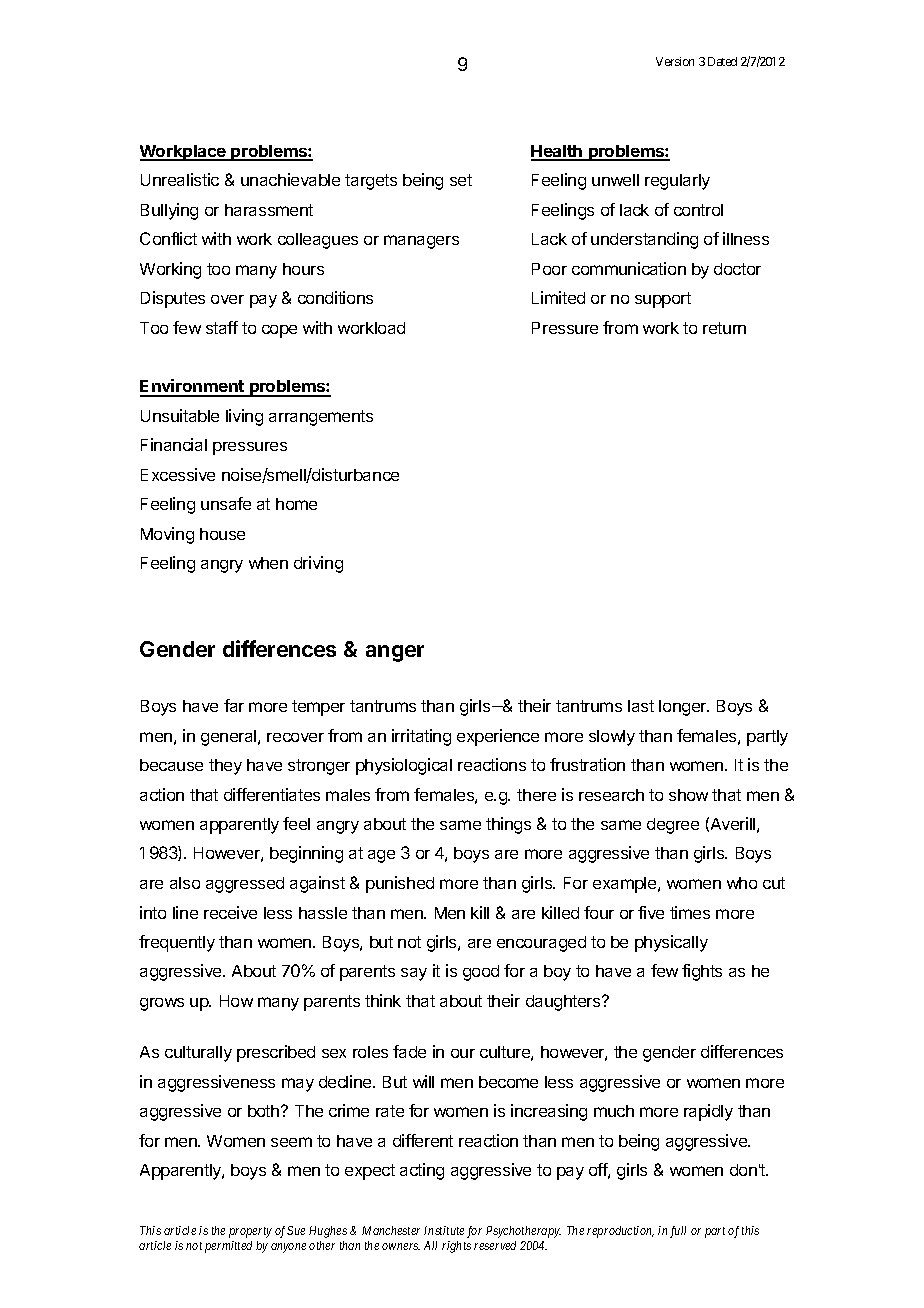  Describe the element at coordinates (702, 972) in the screenshot. I see `fights` at that location.
